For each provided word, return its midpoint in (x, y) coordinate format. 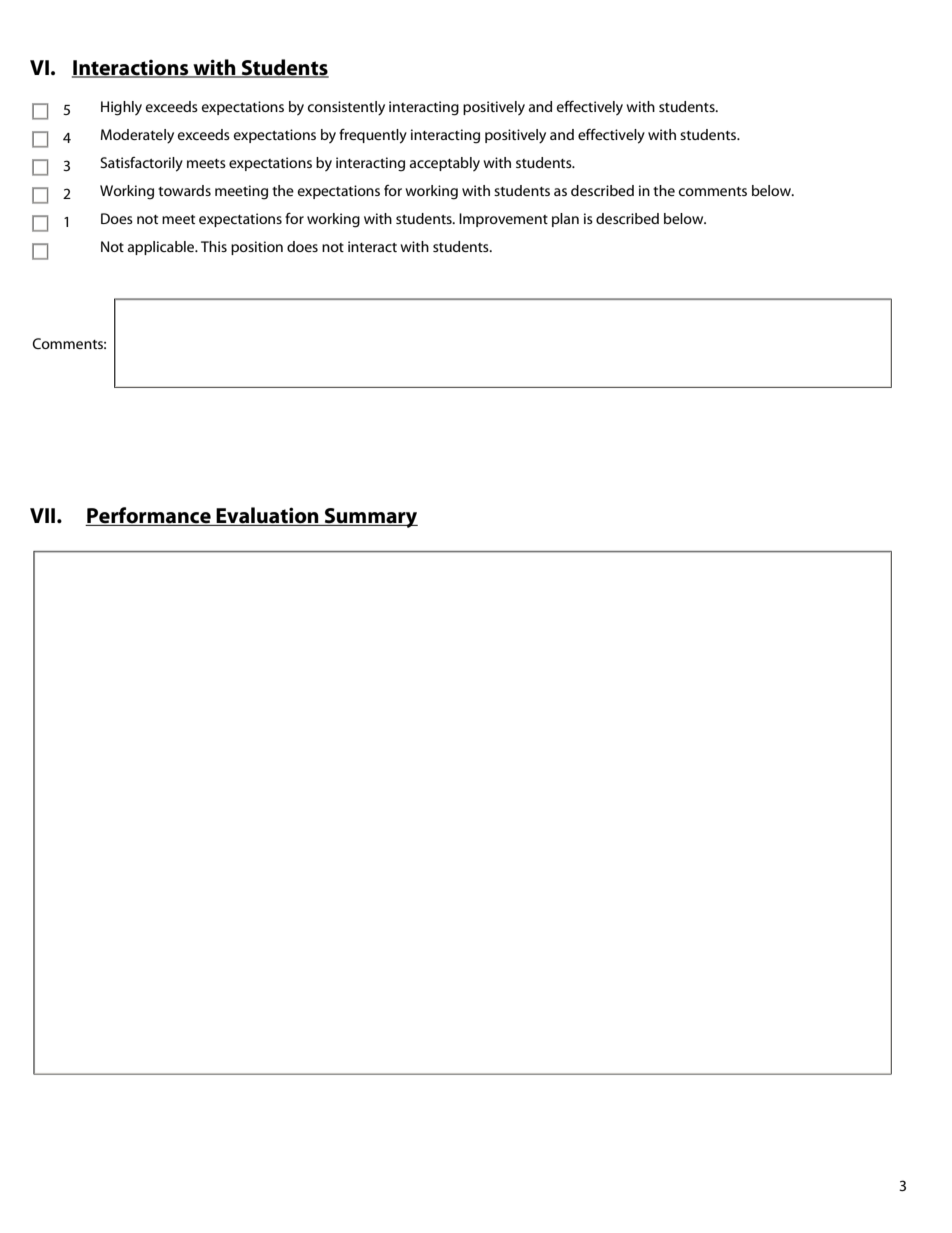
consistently (346, 108)
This (214, 246)
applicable (162, 248)
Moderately (137, 136)
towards (184, 190)
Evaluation (268, 516)
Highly (121, 108)
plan (565, 220)
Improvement (503, 220)
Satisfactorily (141, 164)
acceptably (445, 164)
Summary (370, 518)
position (257, 248)
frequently (373, 136)
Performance (149, 516)
